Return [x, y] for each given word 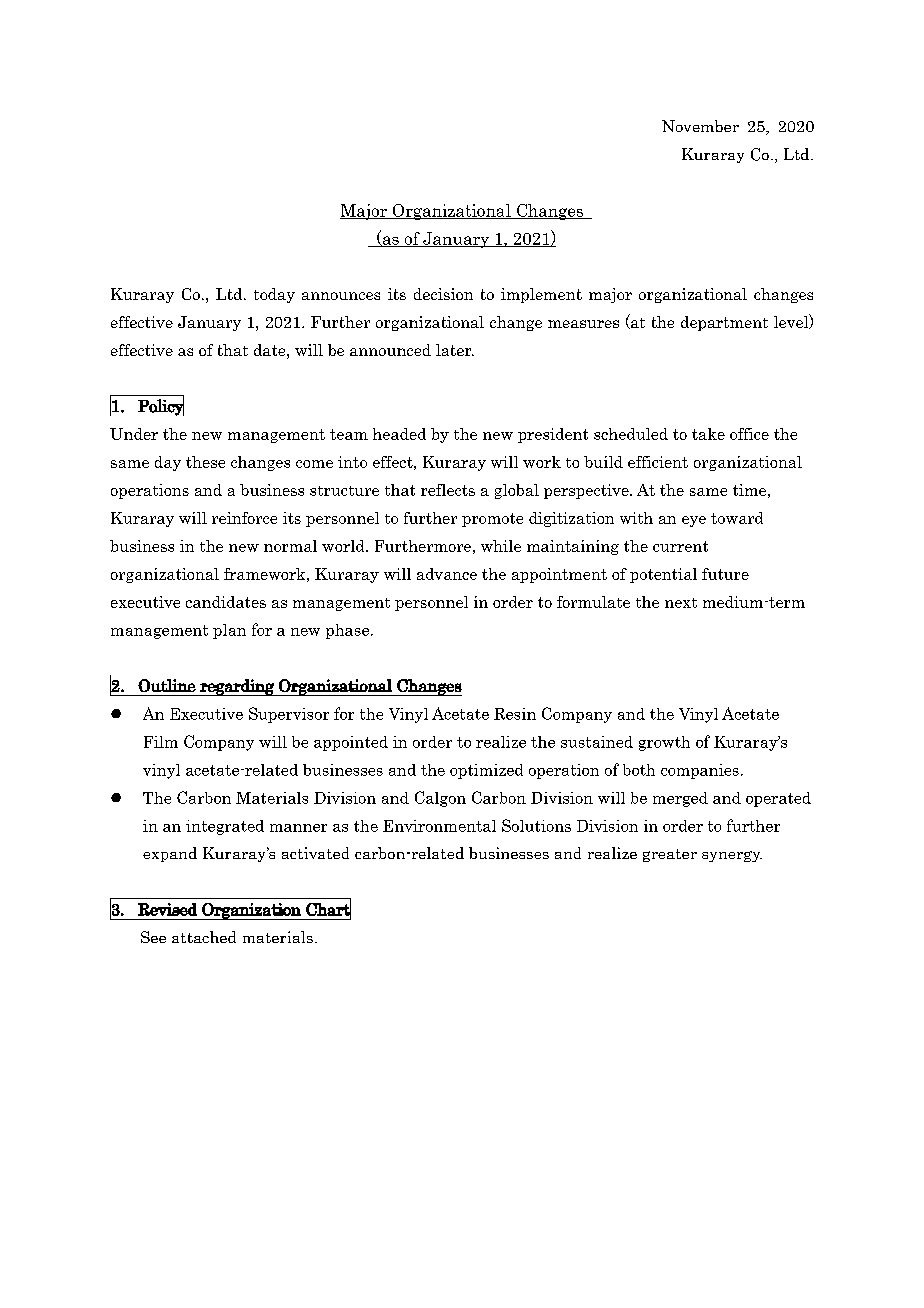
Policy [161, 406]
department [724, 323]
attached [204, 937]
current [680, 546]
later [455, 350]
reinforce [244, 518]
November [700, 126]
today [274, 295]
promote [492, 520]
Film [161, 742]
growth [664, 743]
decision [443, 294]
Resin [515, 714]
